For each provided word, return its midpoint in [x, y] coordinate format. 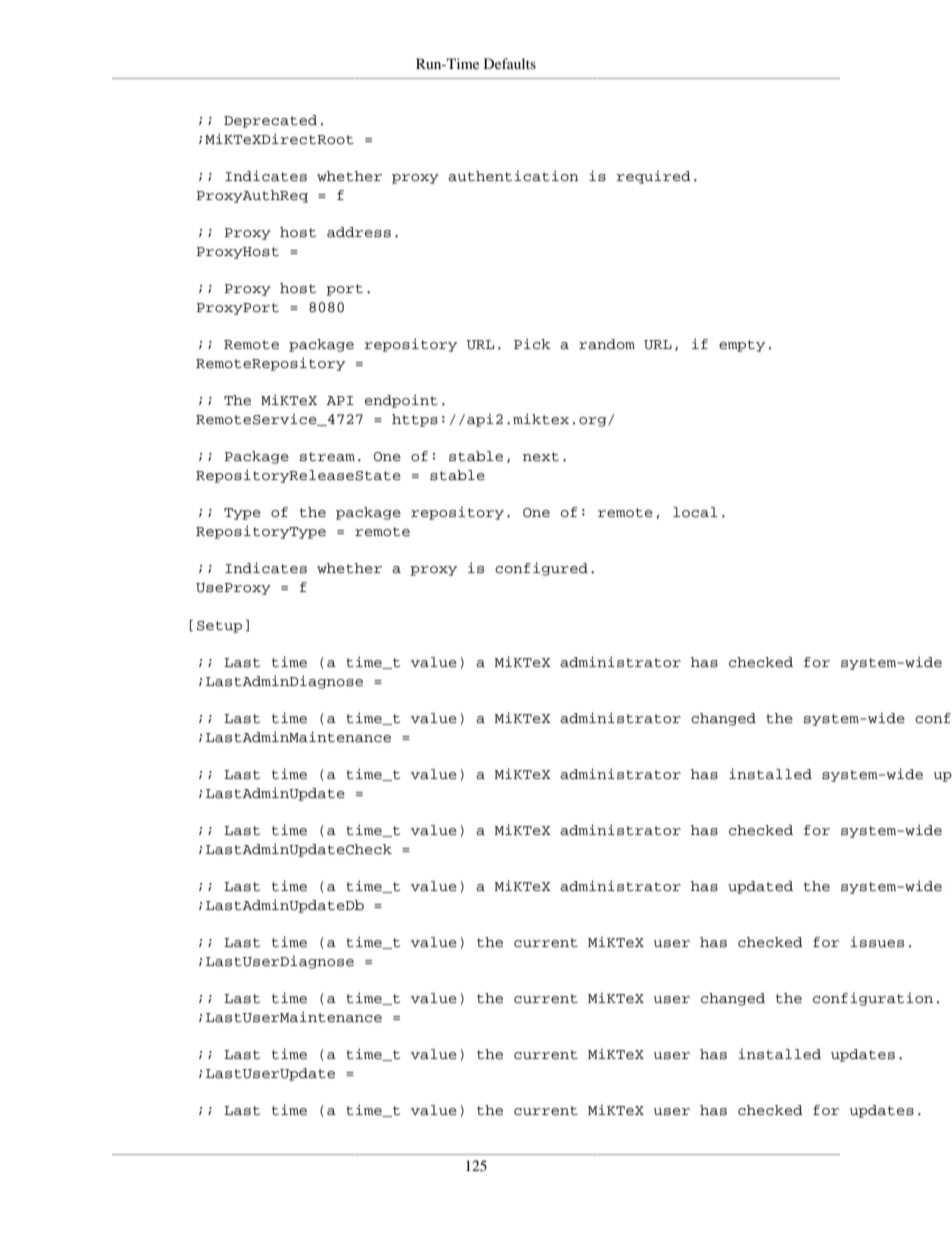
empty [742, 346]
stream [327, 457]
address [359, 232]
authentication [513, 176]
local [695, 512]
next [541, 457]
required [653, 177]
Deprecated [270, 121]
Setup [219, 627]
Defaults [510, 63]
